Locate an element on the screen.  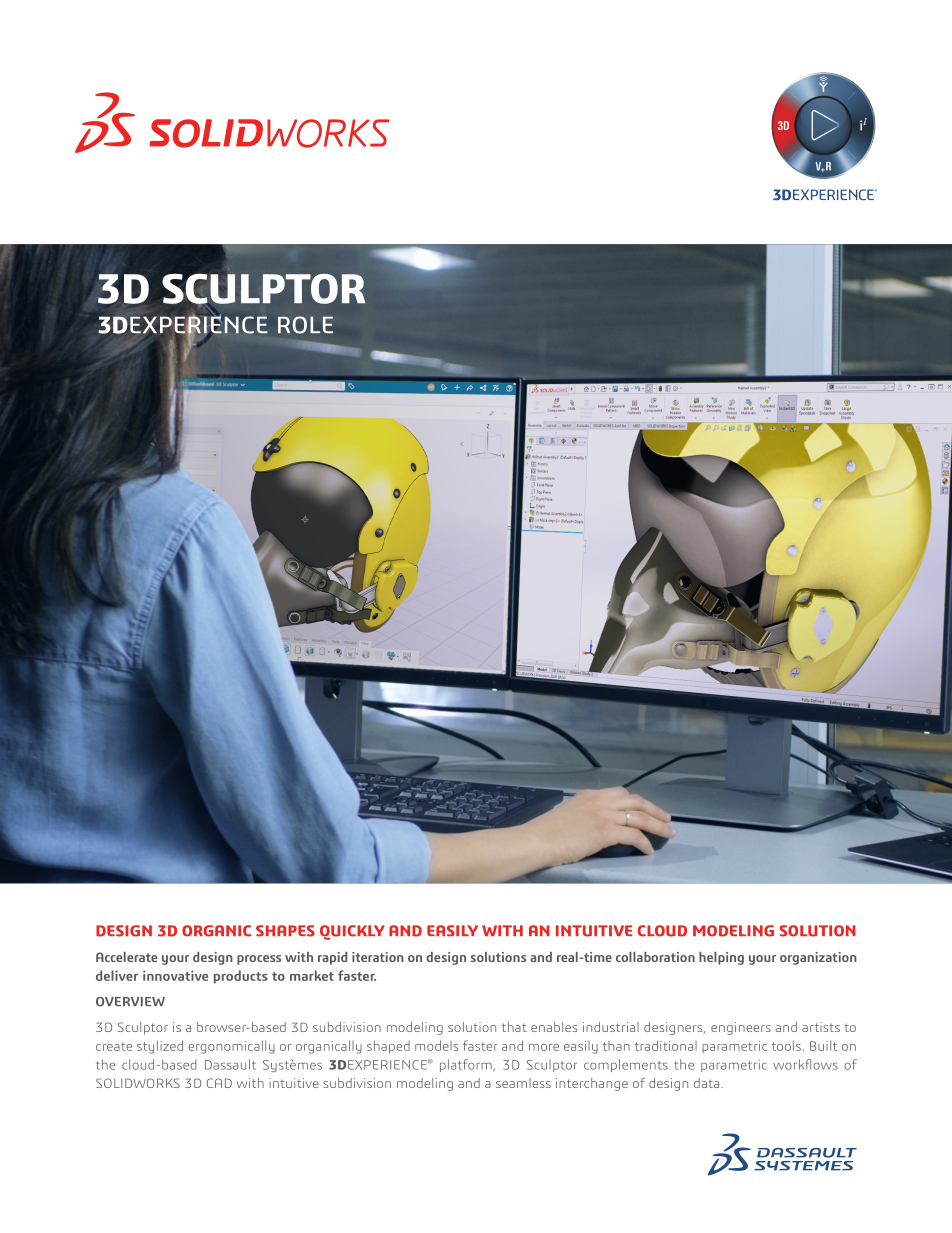
SHAPES is located at coordinates (285, 931).
